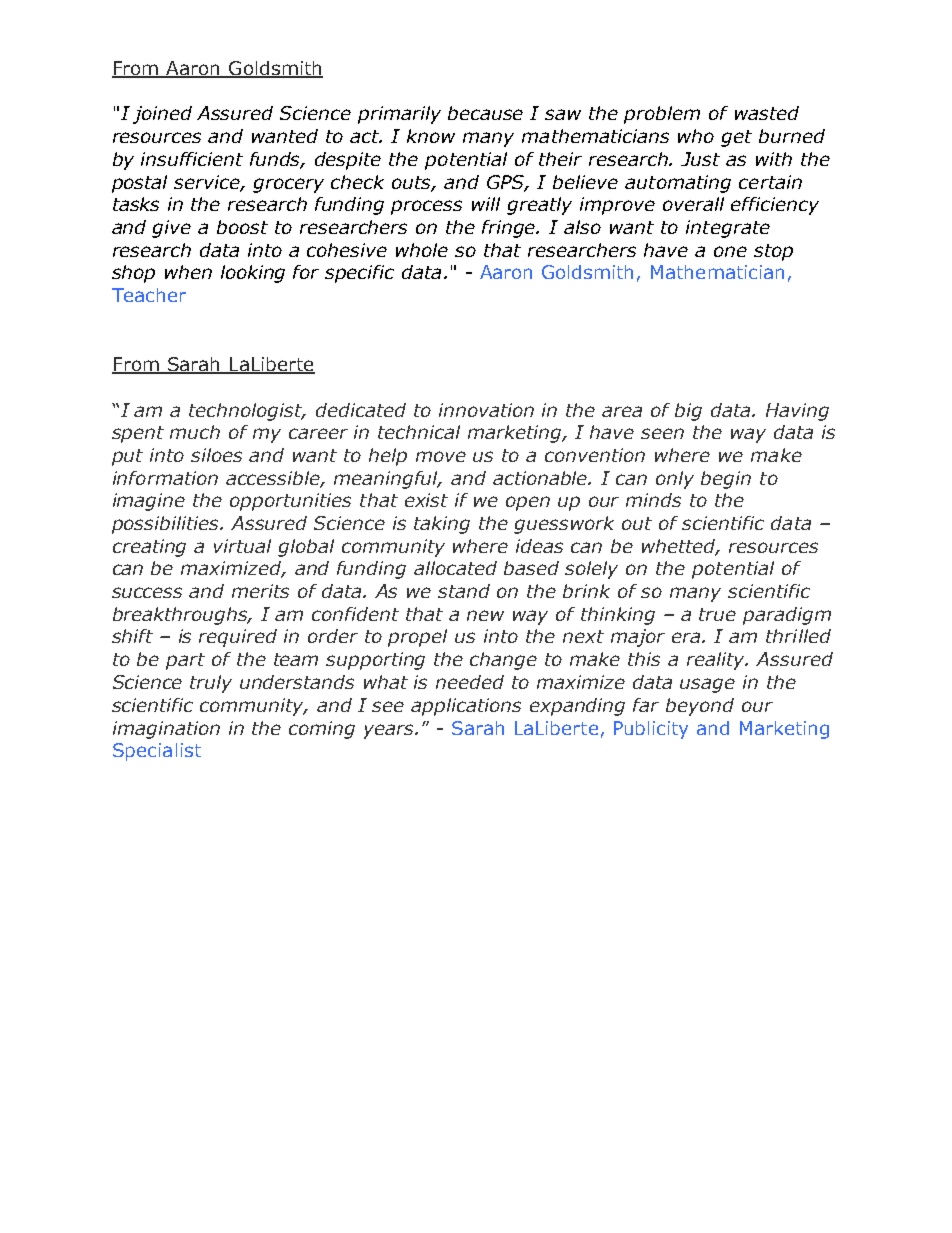 This screenshot has height=1233, width=952. Describe the element at coordinates (680, 547) in the screenshot. I see `whetted` at that location.
